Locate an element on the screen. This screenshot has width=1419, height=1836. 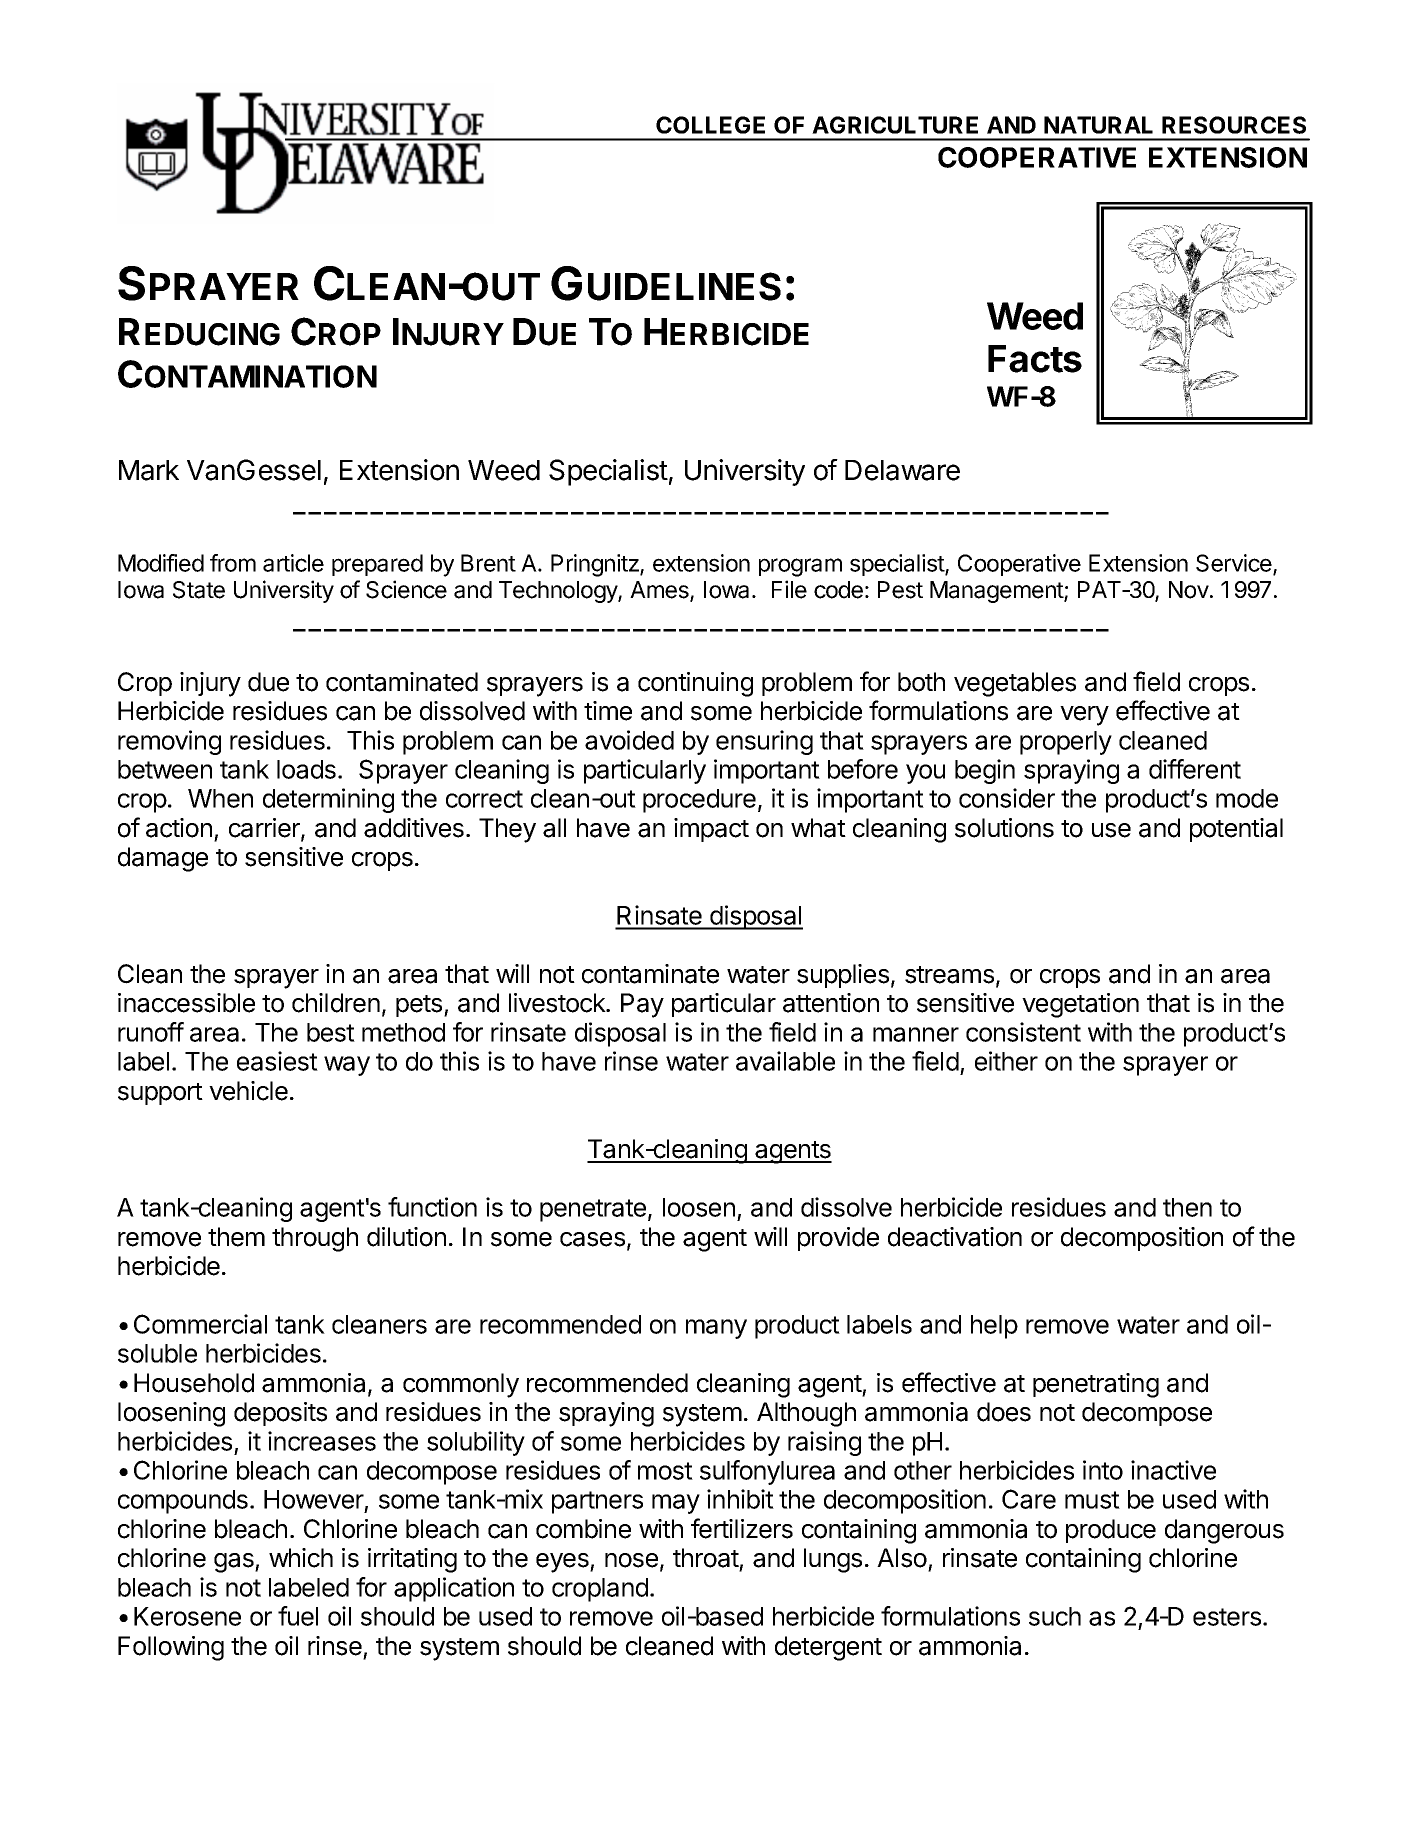
then is located at coordinates (1187, 1207).
